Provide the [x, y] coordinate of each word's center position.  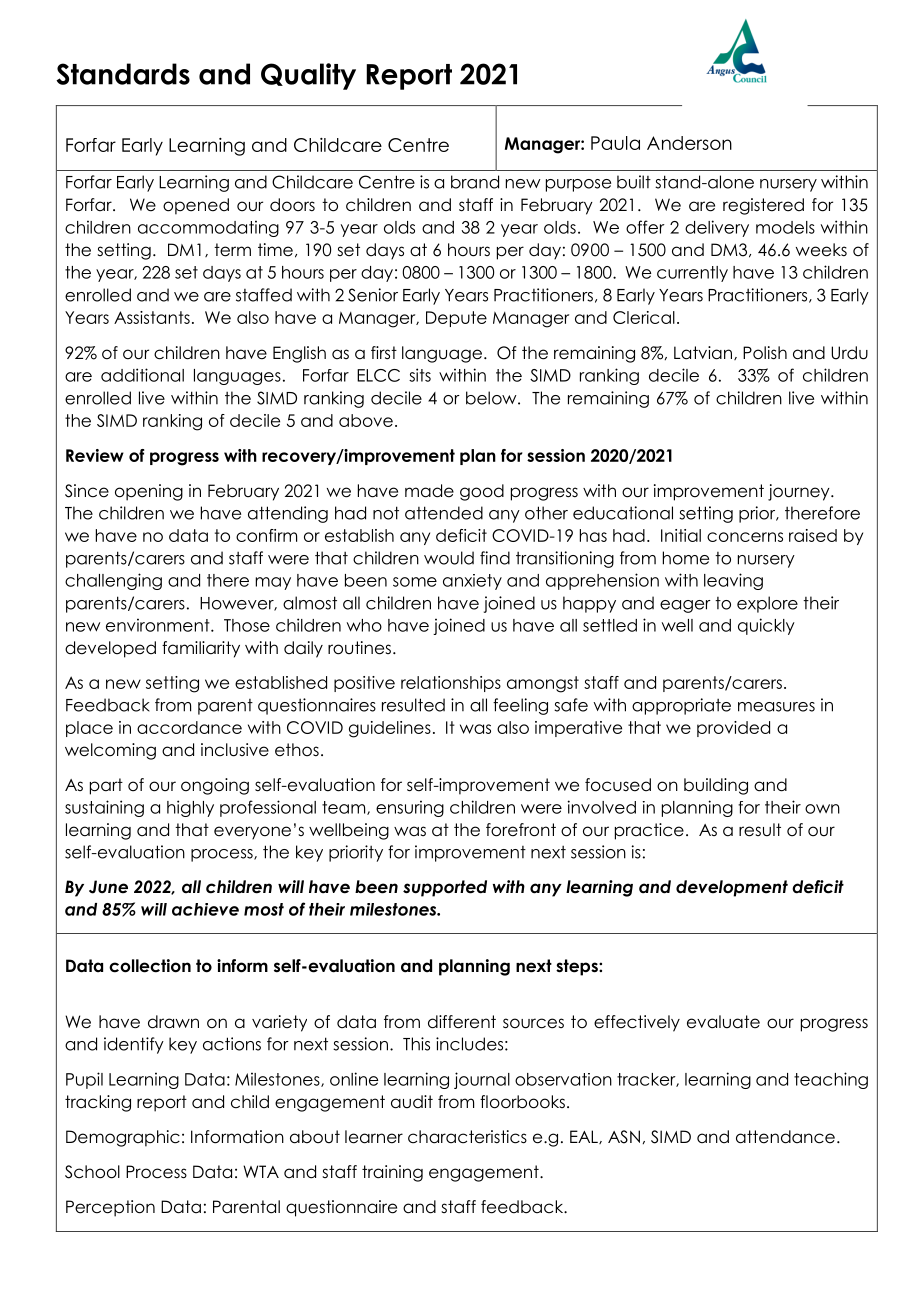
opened [196, 206]
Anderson [689, 143]
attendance [785, 1137]
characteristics [467, 1137]
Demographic [123, 1138]
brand [475, 182]
